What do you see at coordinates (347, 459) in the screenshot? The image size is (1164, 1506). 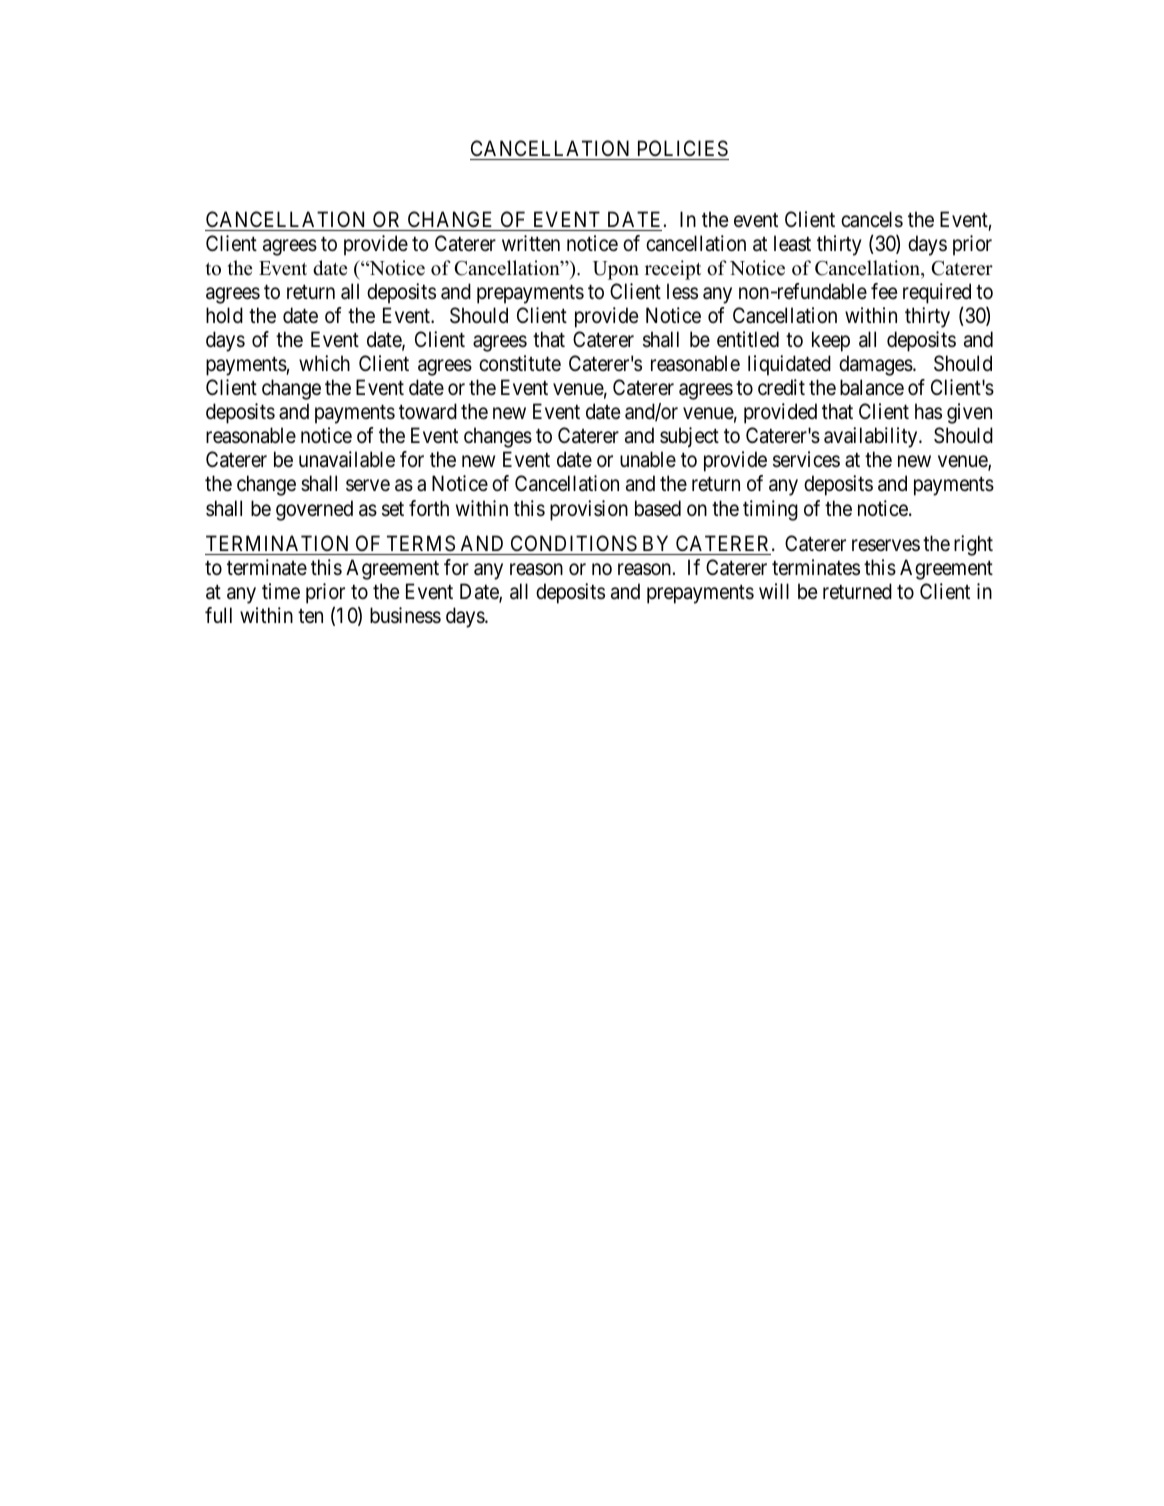 I see `unavailable` at bounding box center [347, 459].
